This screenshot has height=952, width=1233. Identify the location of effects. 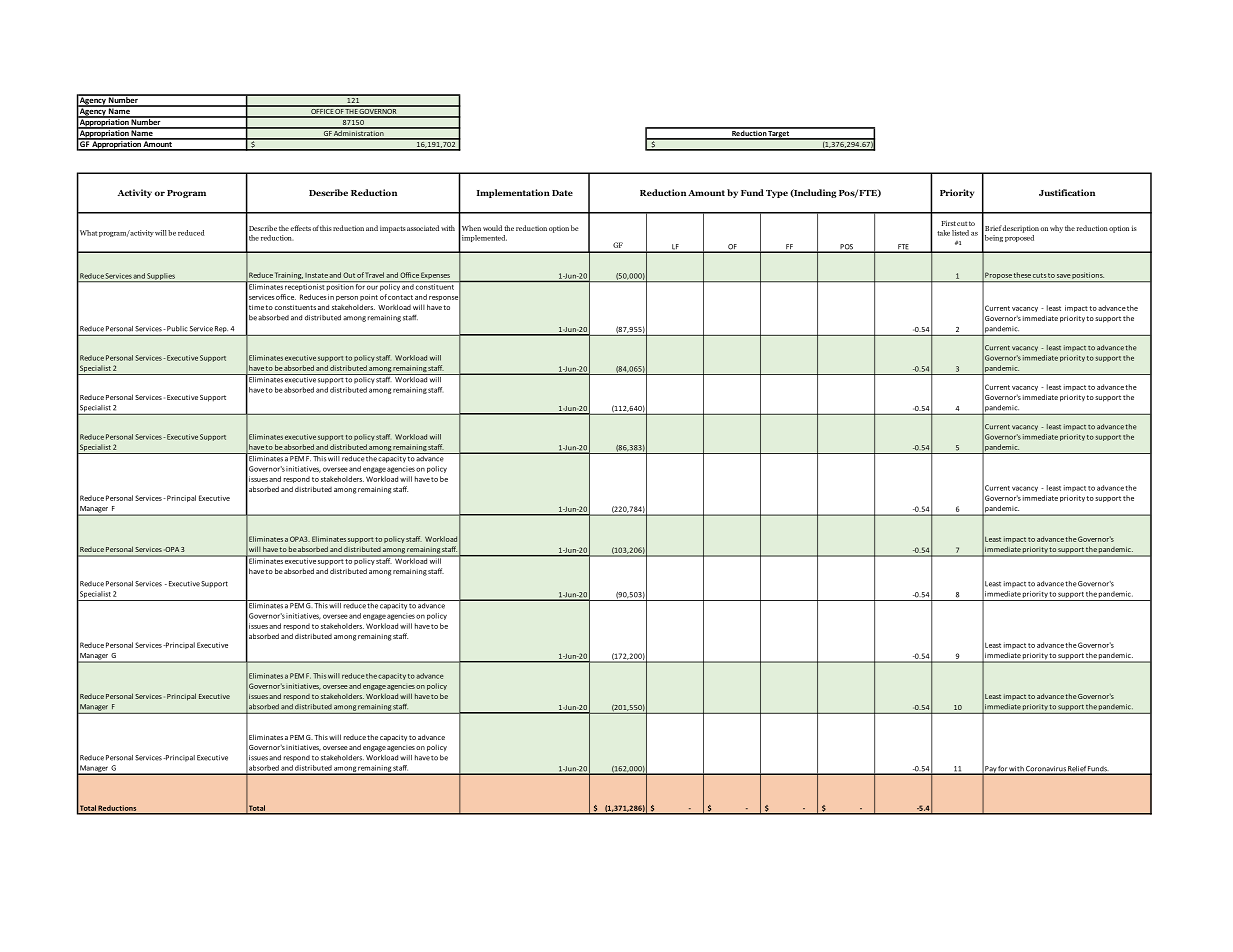
(300, 228).
